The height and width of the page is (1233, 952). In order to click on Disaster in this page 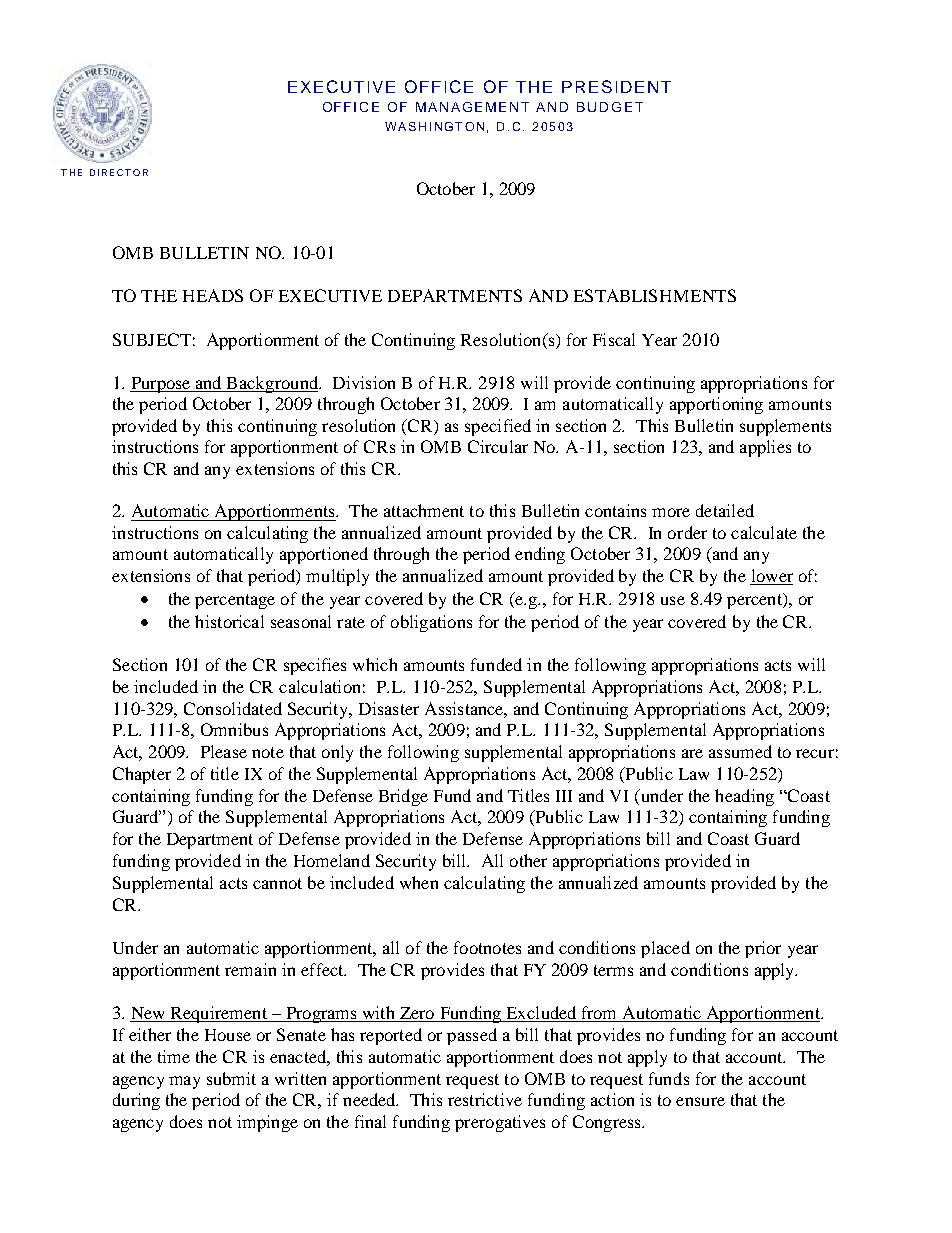, I will do `click(389, 708)`.
